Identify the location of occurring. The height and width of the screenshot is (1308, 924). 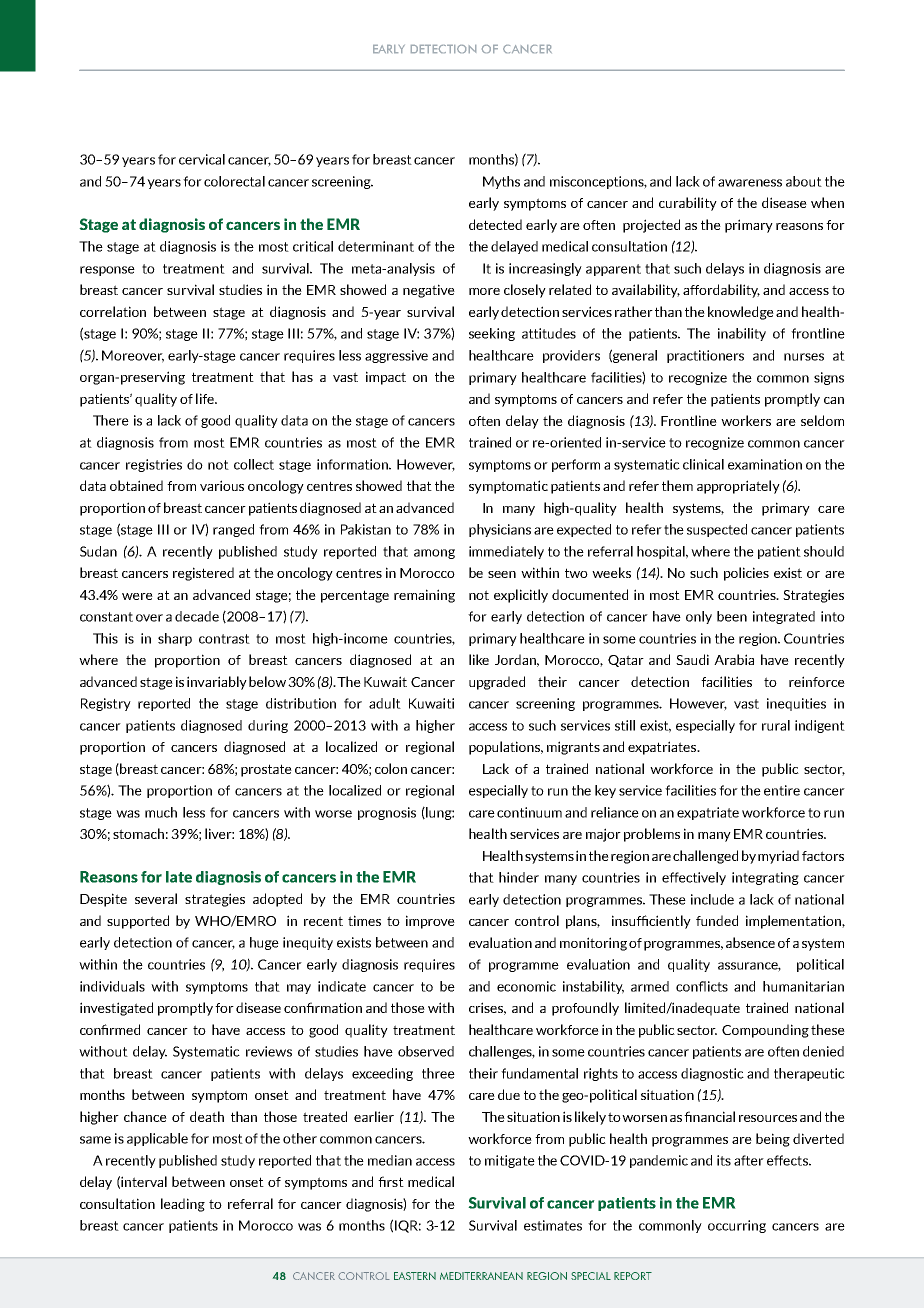
(737, 1226).
